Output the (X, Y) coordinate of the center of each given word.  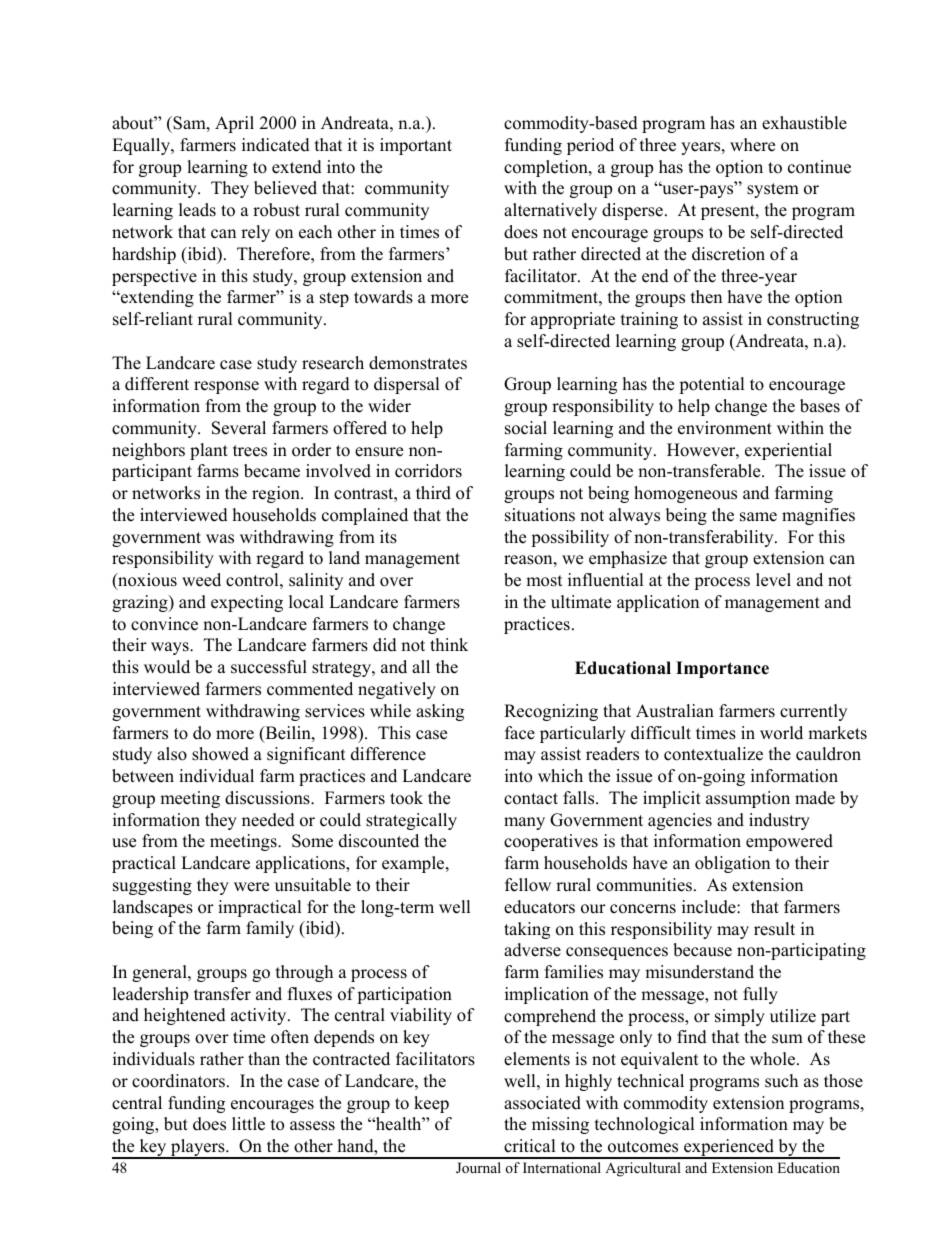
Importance (722, 669)
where (752, 145)
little (248, 1124)
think (449, 644)
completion (547, 168)
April (234, 124)
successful (269, 667)
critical (530, 1146)
